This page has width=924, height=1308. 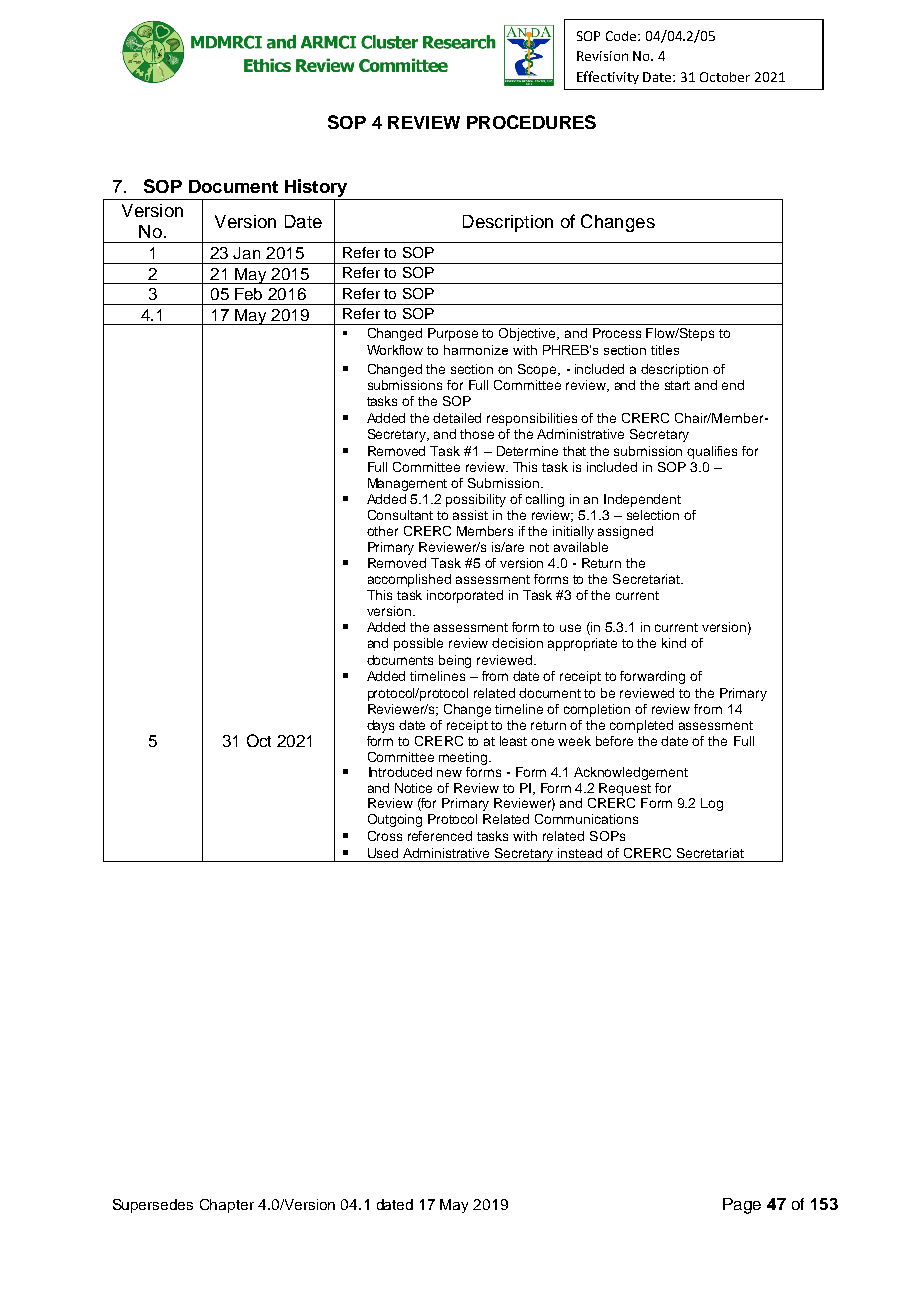 What do you see at coordinates (316, 189) in the page?
I see `History` at bounding box center [316, 189].
